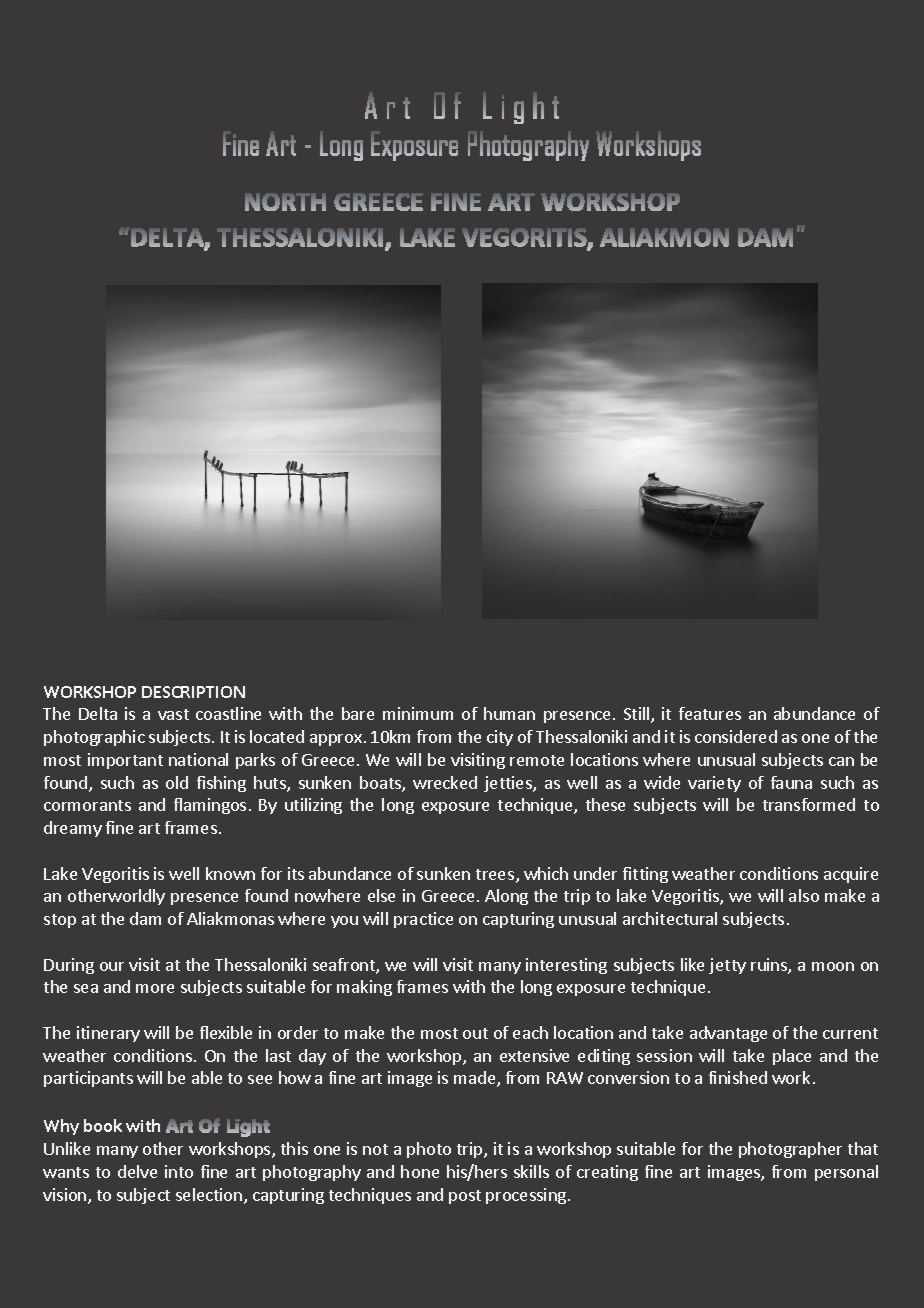 The image size is (924, 1308). I want to click on delve, so click(137, 1171).
